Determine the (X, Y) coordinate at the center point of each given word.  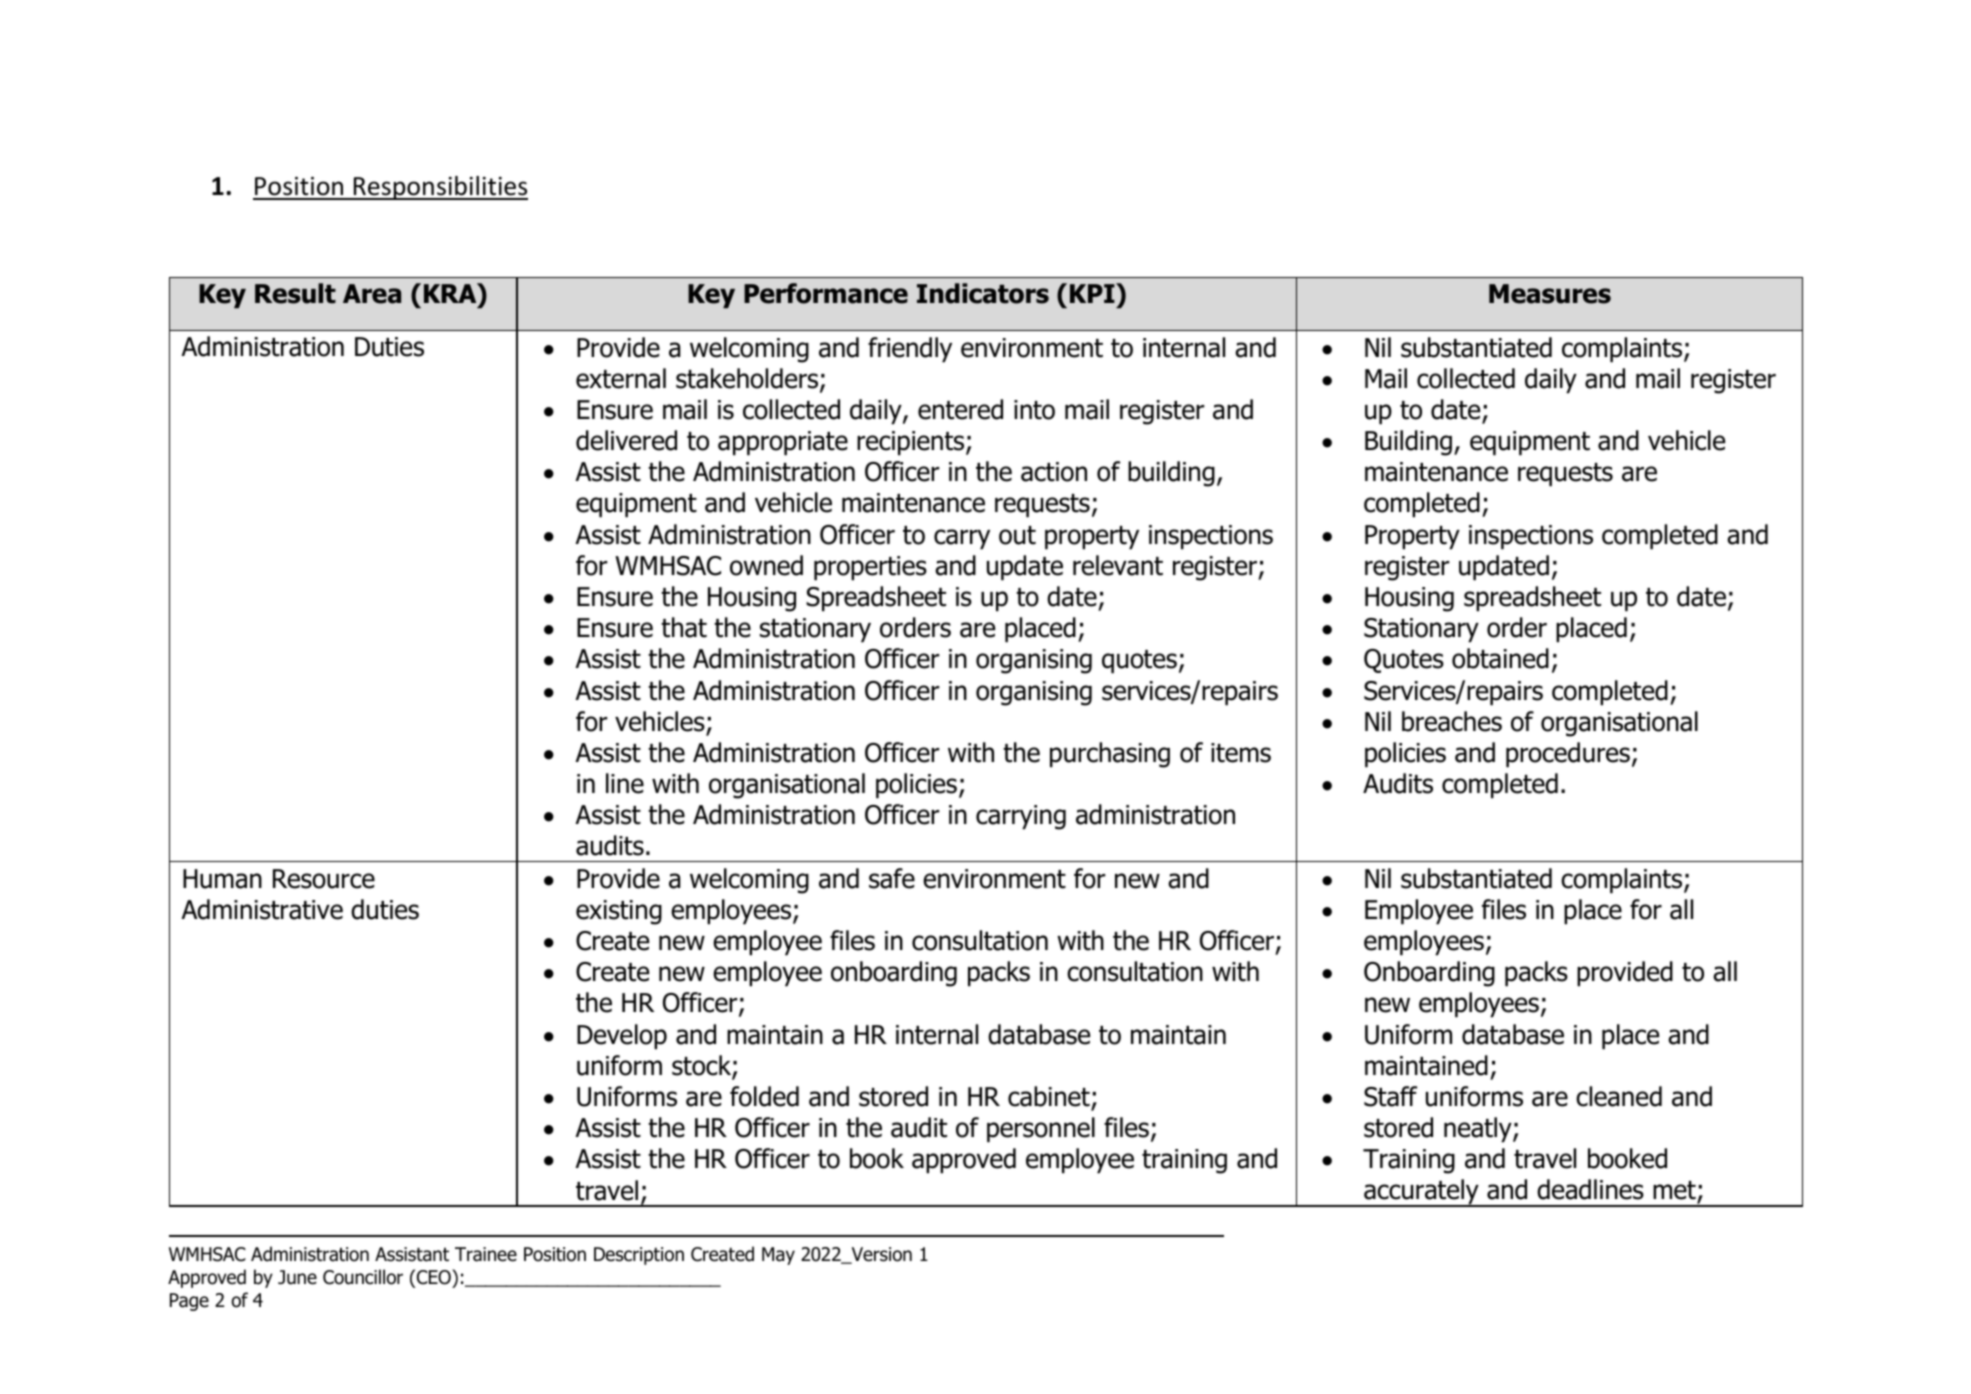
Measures (1550, 294)
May (778, 1256)
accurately (1421, 1193)
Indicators (983, 293)
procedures (1568, 755)
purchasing (1110, 755)
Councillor (363, 1277)
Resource (324, 879)
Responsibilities (440, 188)
